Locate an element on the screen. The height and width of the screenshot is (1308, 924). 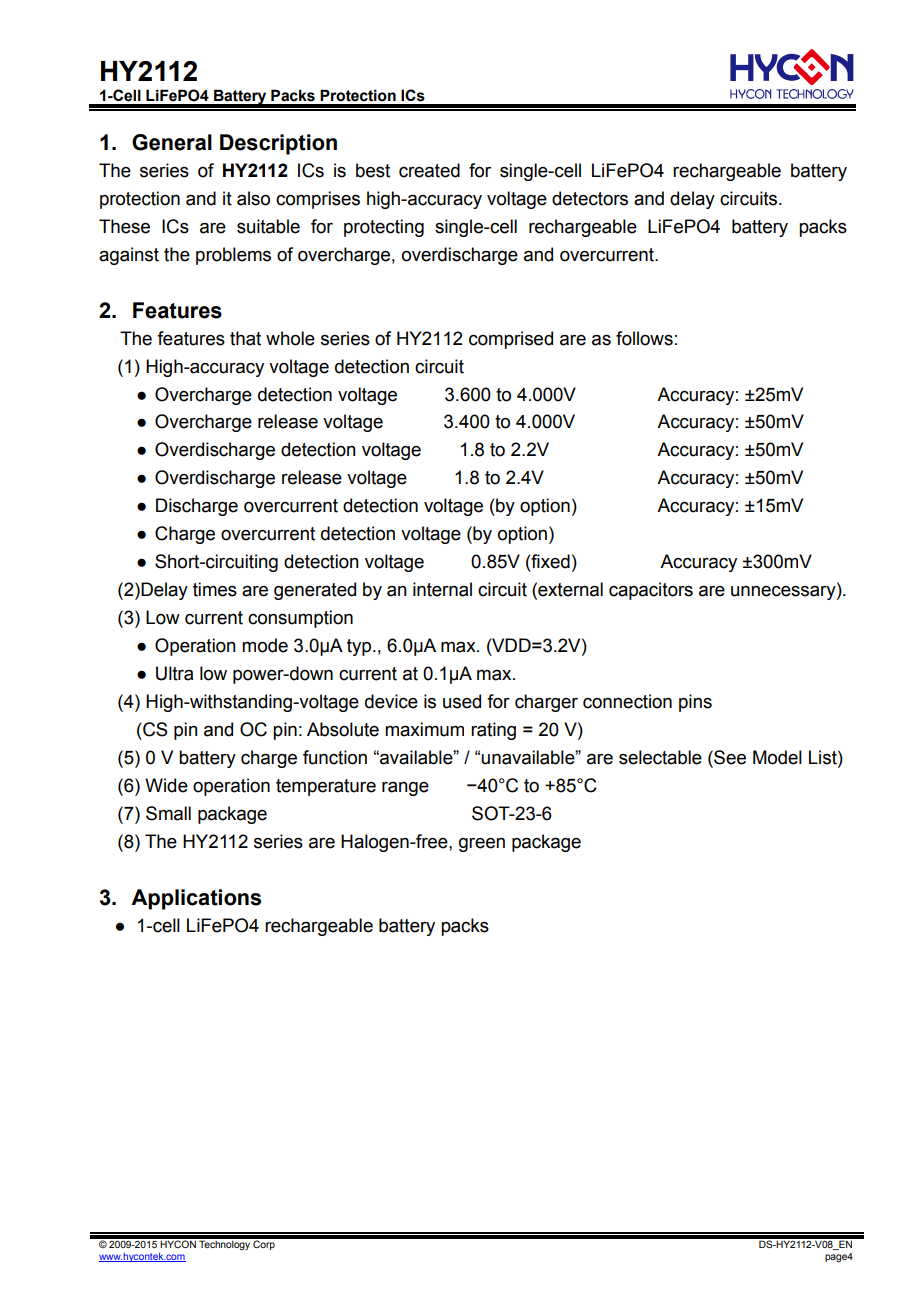
times is located at coordinates (215, 589).
